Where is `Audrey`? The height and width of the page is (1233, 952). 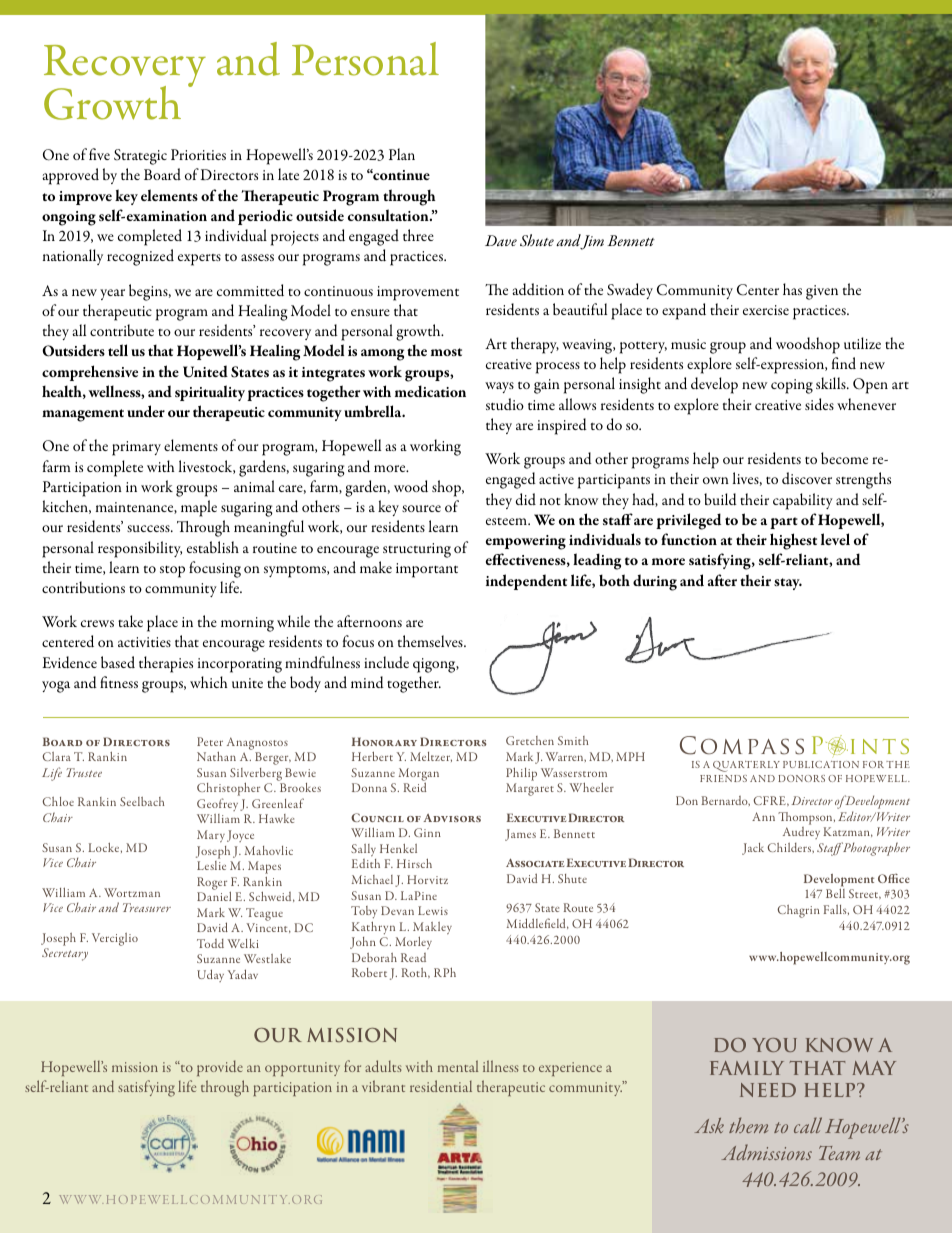 Audrey is located at coordinates (801, 833).
